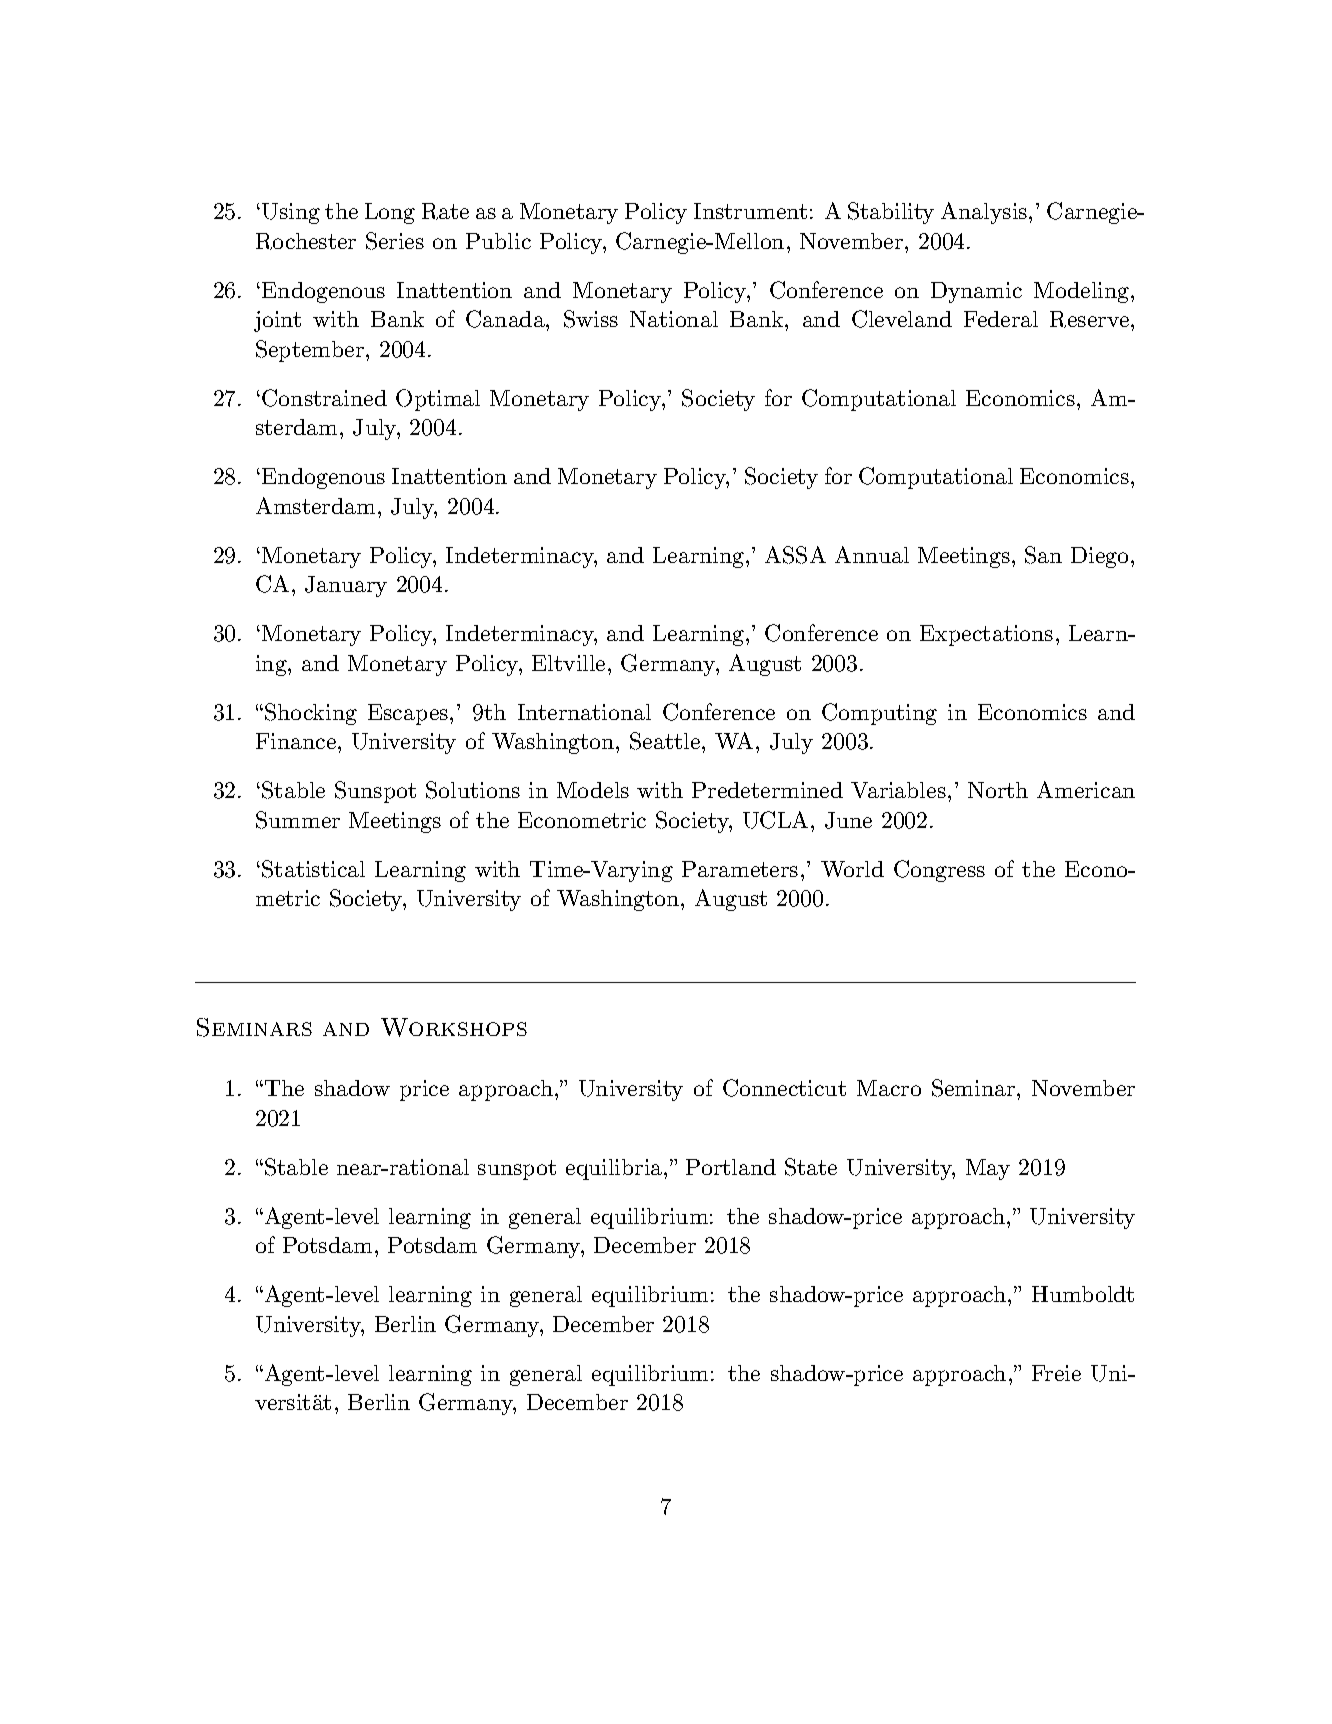 This screenshot has width=1332, height=1724. I want to click on Analysis, so click(984, 213).
